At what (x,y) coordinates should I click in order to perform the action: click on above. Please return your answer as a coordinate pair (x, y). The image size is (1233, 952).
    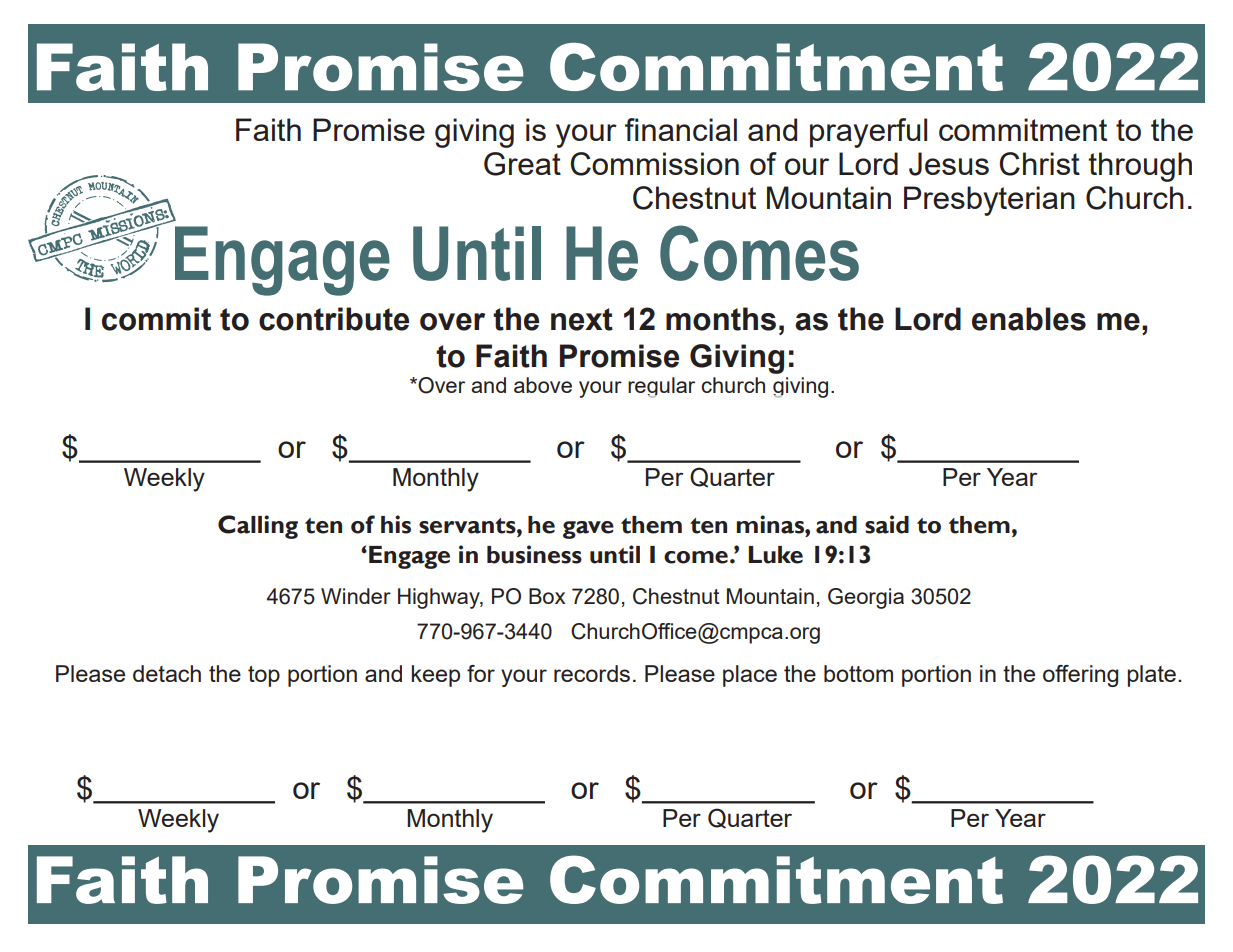
    Looking at the image, I should click on (543, 385).
